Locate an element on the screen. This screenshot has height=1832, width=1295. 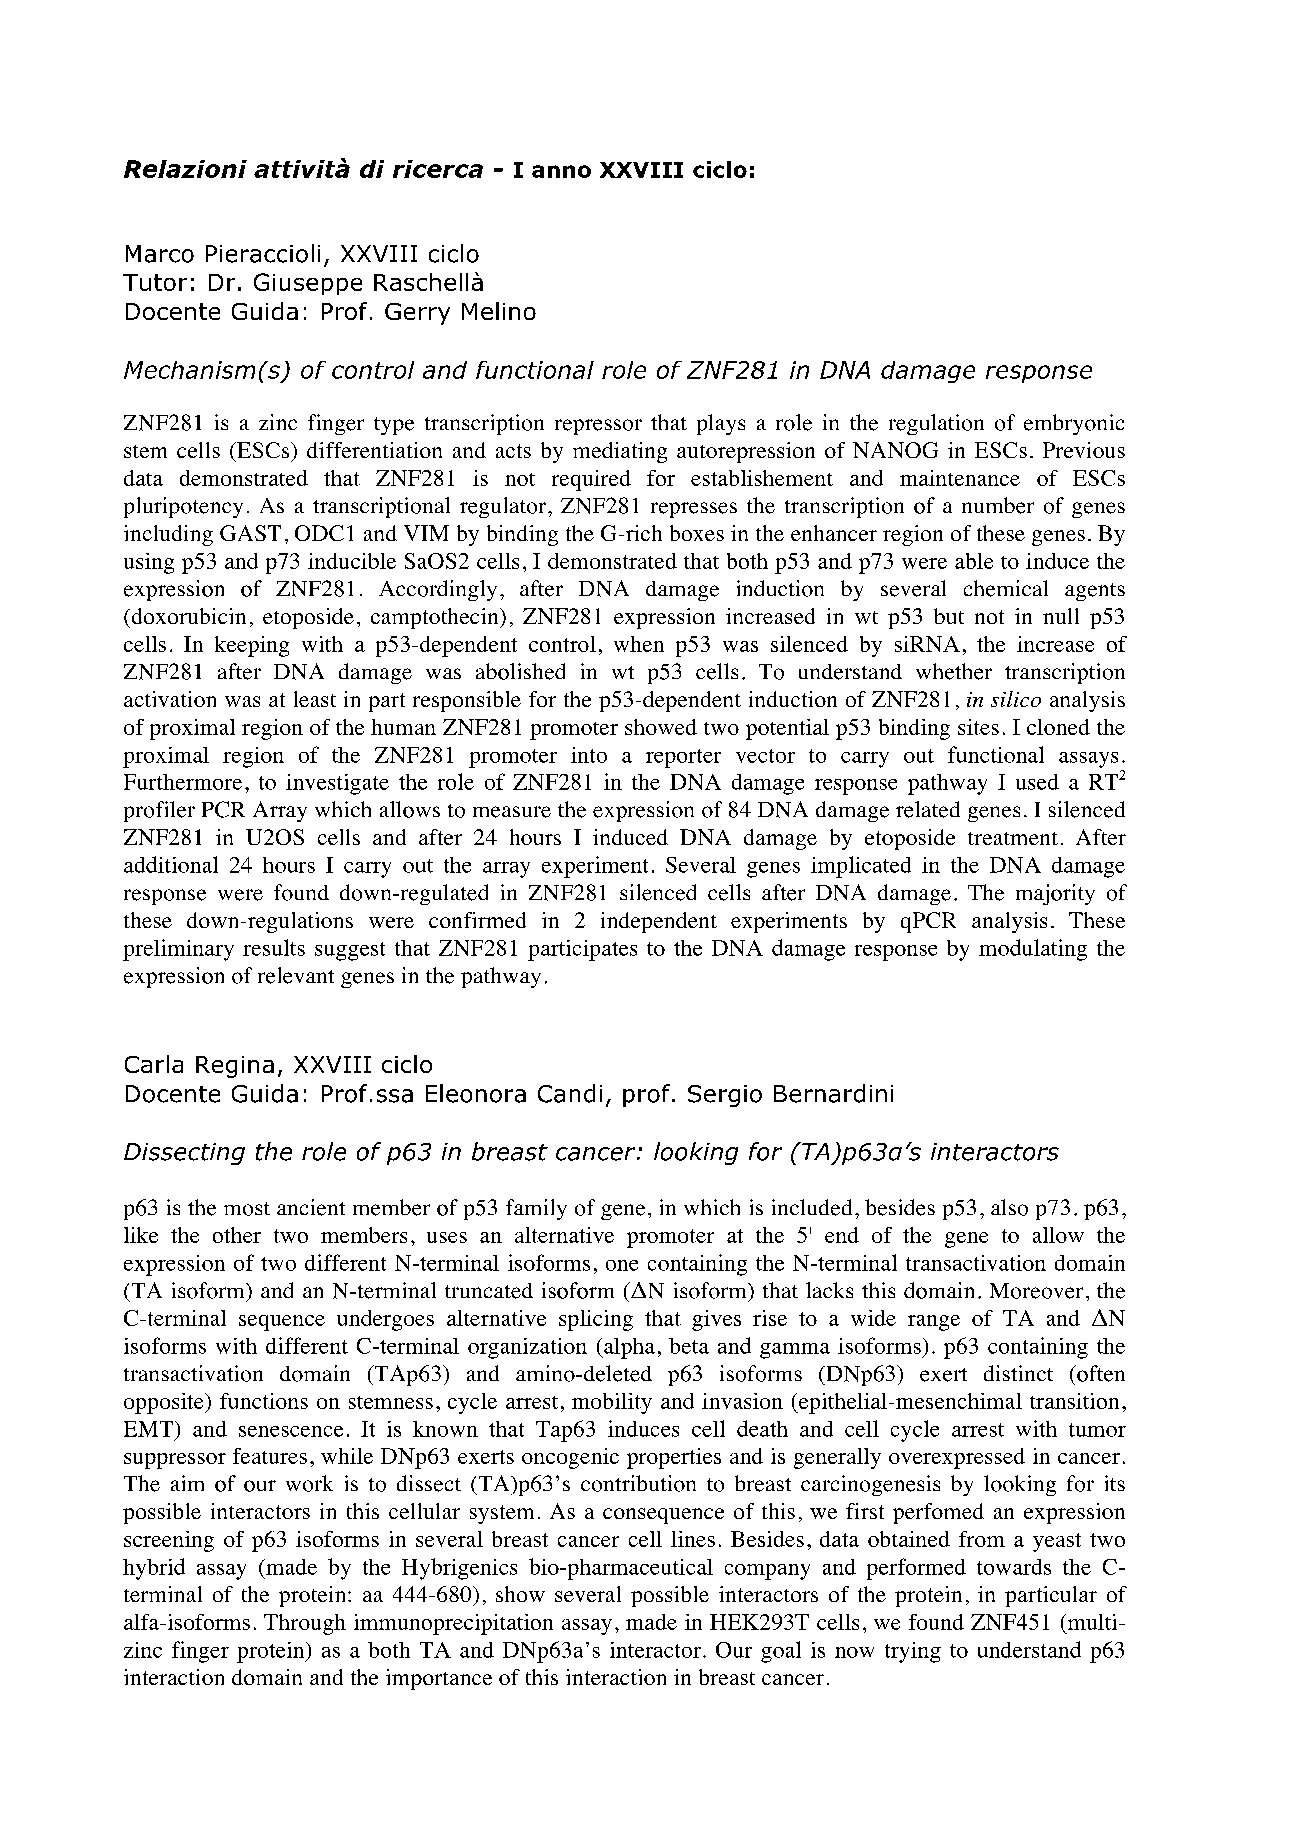
Regina is located at coordinates (235, 1067).
